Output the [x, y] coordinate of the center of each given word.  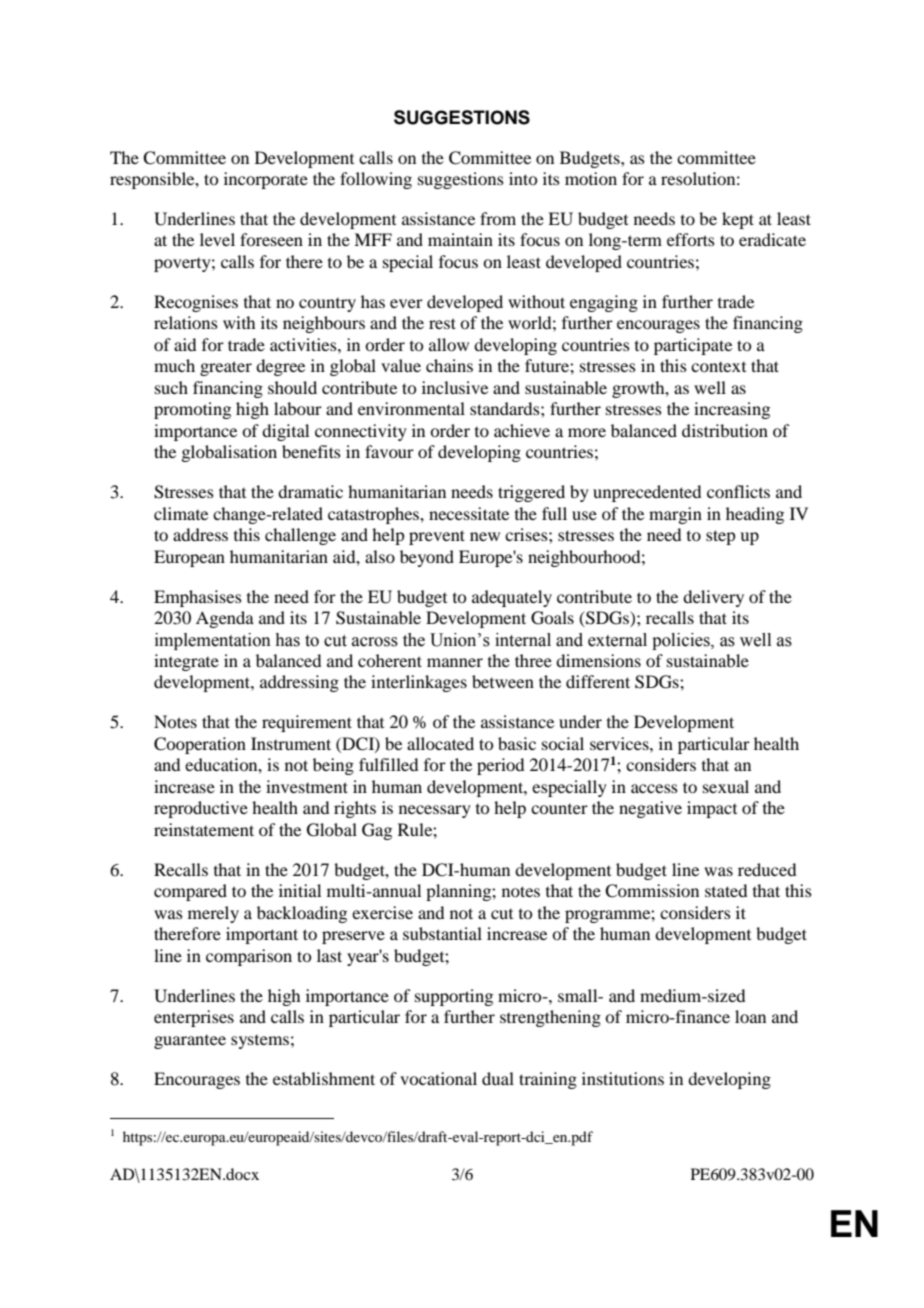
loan [750, 1016]
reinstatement [204, 829]
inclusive [455, 387]
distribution [725, 430]
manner [455, 662]
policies [682, 641]
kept [738, 220]
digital [285, 432]
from [498, 218]
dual [498, 1078]
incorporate [266, 180]
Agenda [225, 619]
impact [712, 809]
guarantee [190, 1042]
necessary [435, 811]
